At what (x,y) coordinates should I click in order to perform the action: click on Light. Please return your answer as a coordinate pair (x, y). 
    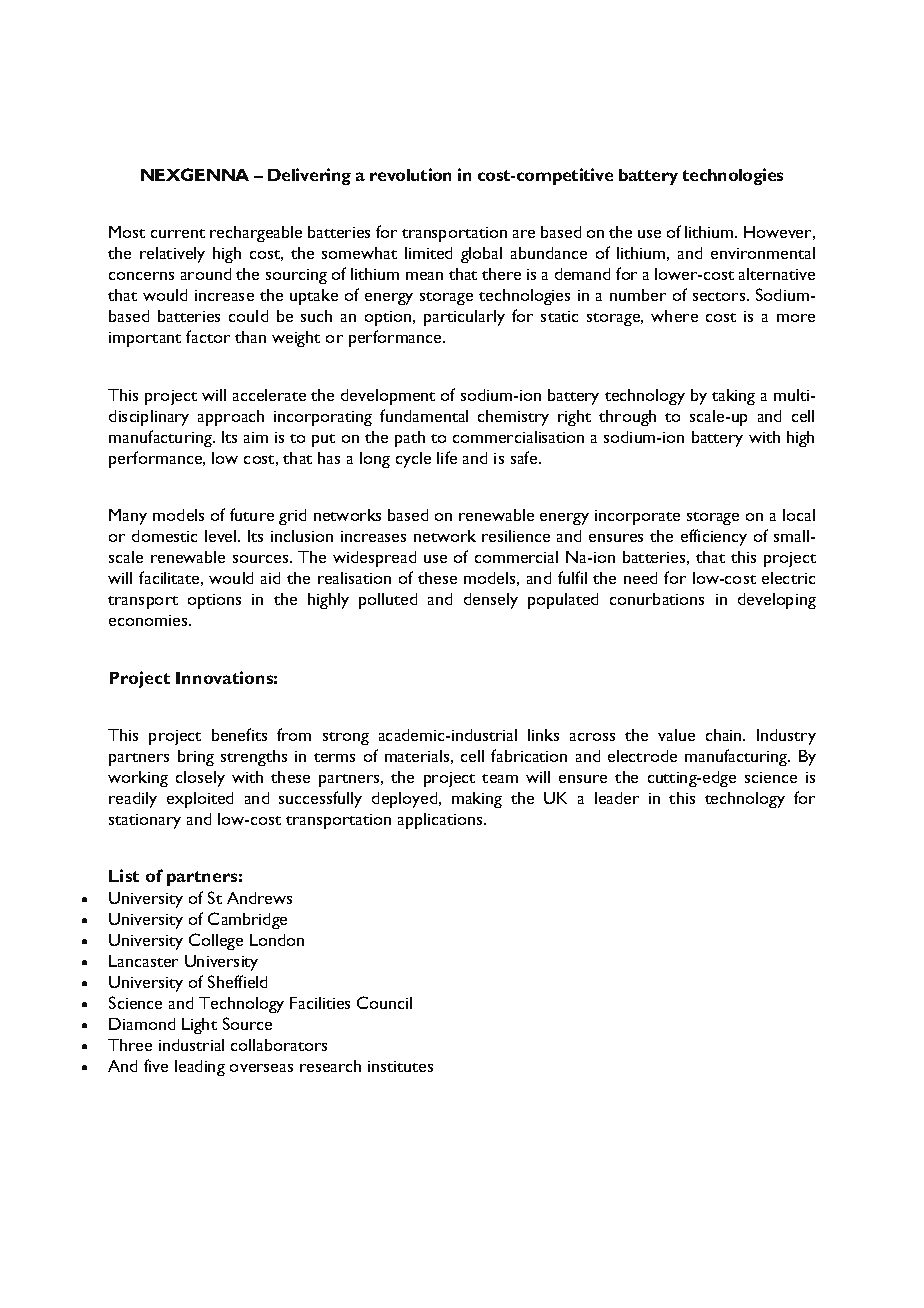
    Looking at the image, I should click on (199, 1026).
